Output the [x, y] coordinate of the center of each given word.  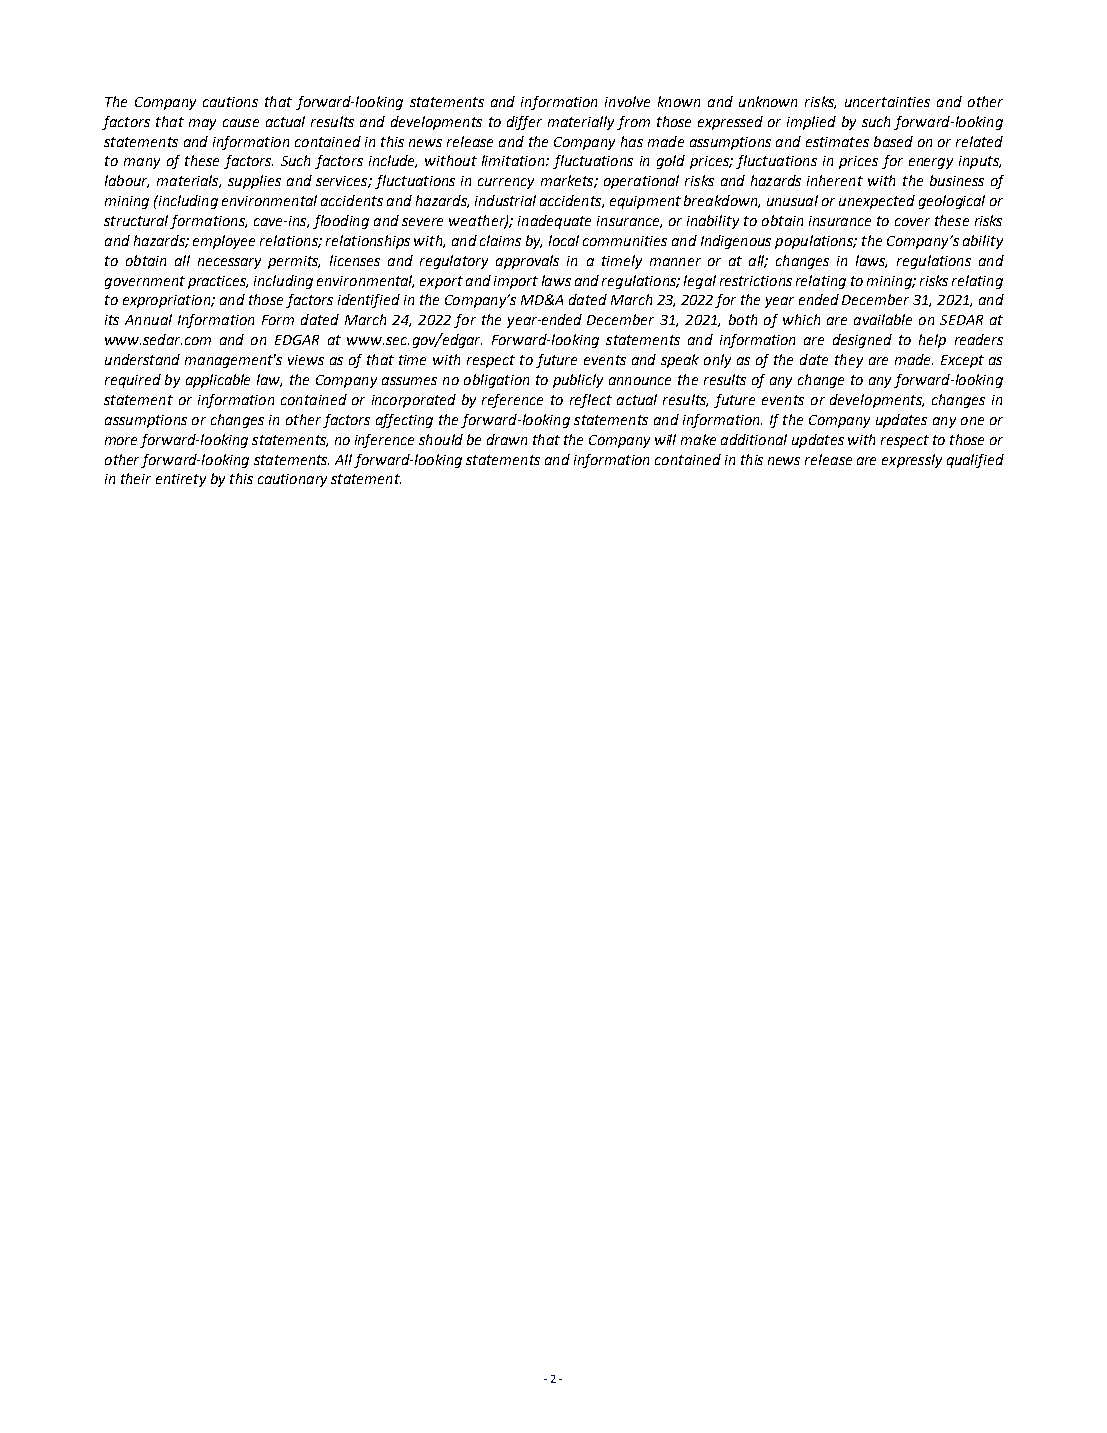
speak [680, 361]
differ [524, 123]
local [564, 240]
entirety [181, 480]
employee [224, 242]
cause [241, 123]
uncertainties [887, 102]
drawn [507, 439]
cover [912, 222]
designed [862, 341]
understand [142, 359]
